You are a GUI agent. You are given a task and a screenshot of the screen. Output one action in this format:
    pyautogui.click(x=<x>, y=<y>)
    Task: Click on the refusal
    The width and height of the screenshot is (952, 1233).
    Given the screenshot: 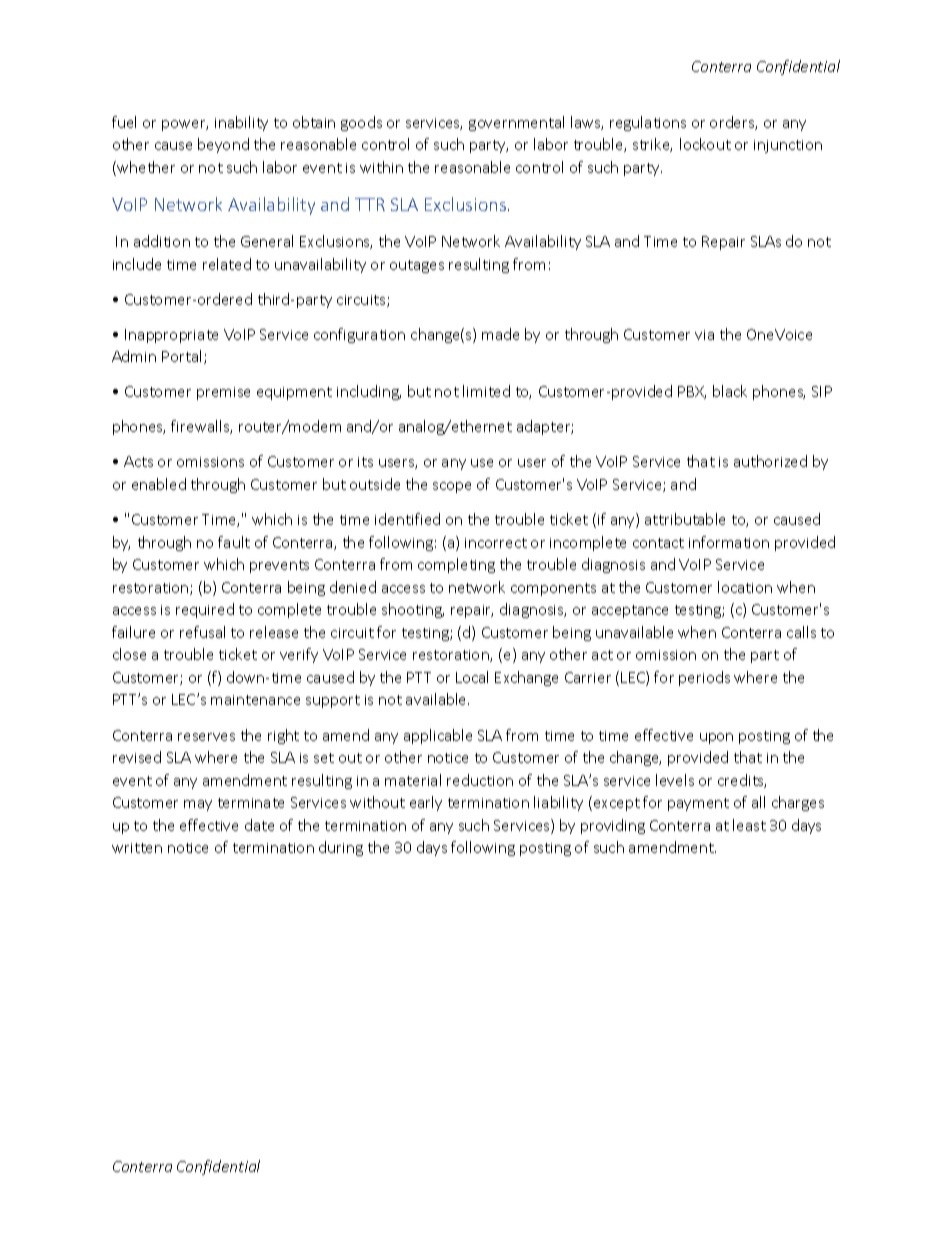 What is the action you would take?
    pyautogui.click(x=202, y=632)
